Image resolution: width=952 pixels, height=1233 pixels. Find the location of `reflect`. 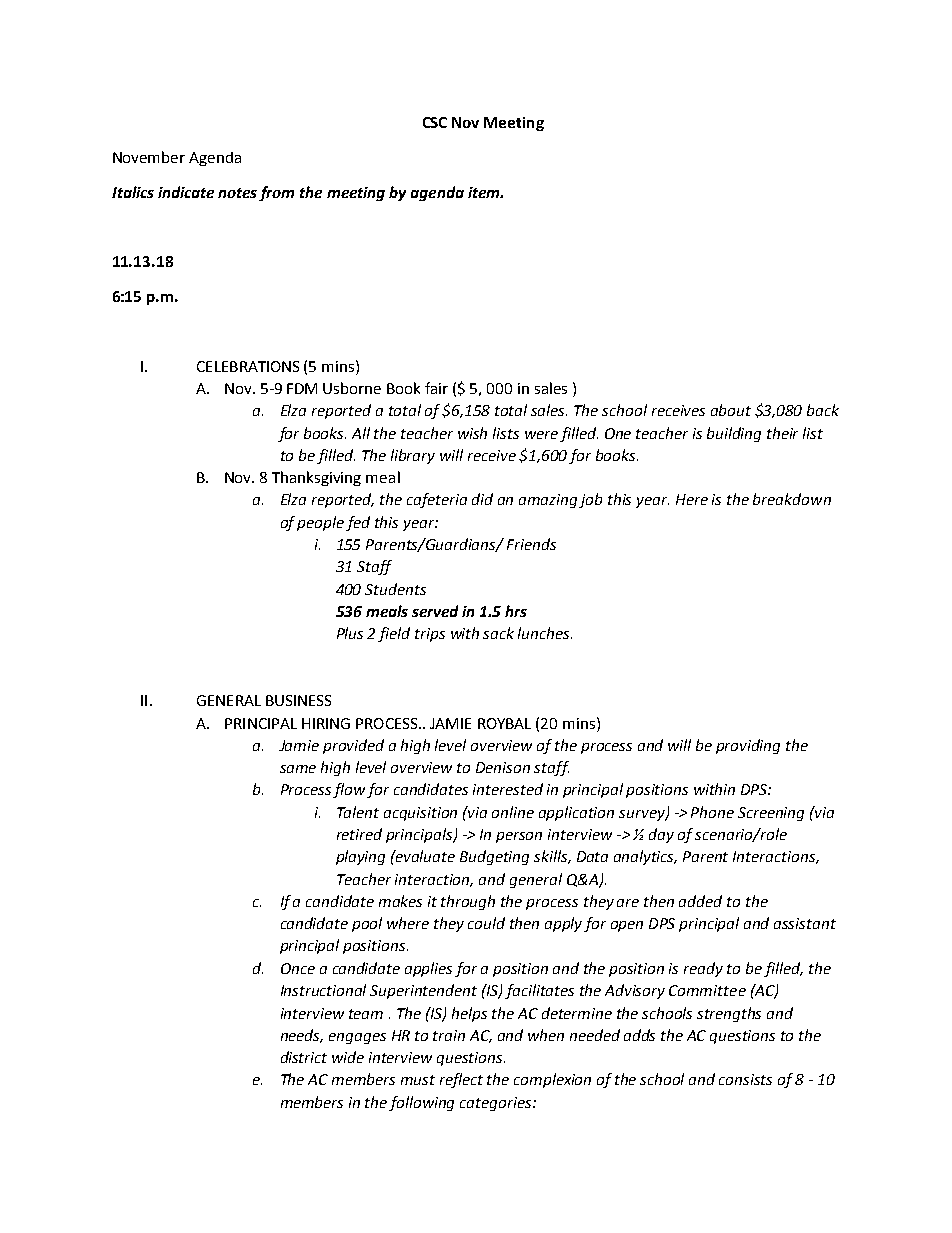

reflect is located at coordinates (461, 1080).
